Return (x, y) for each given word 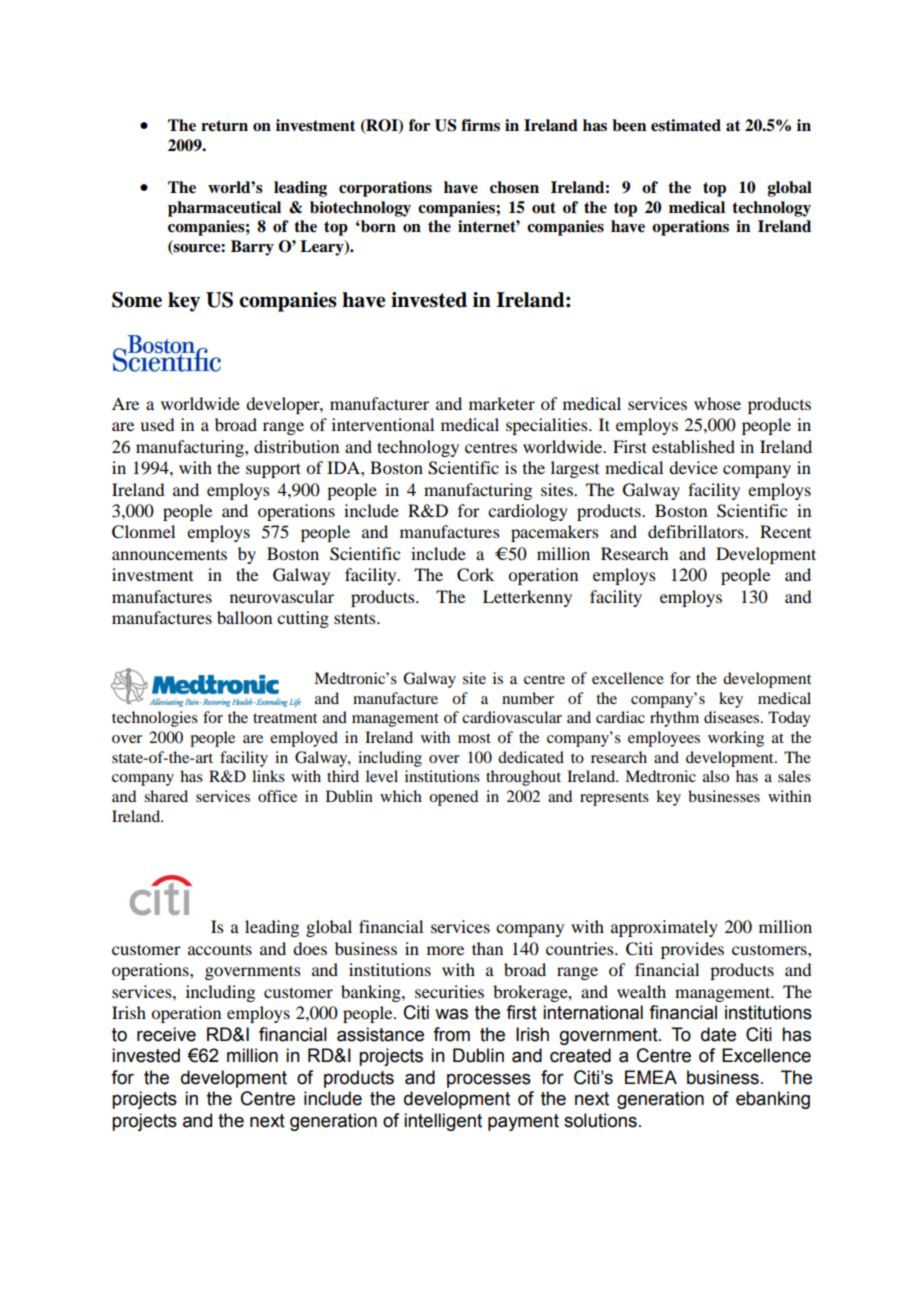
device (693, 467)
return (224, 126)
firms (480, 125)
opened (453, 798)
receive (166, 1034)
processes (489, 1081)
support (273, 470)
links (268, 776)
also (716, 776)
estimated (686, 125)
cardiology (528, 512)
